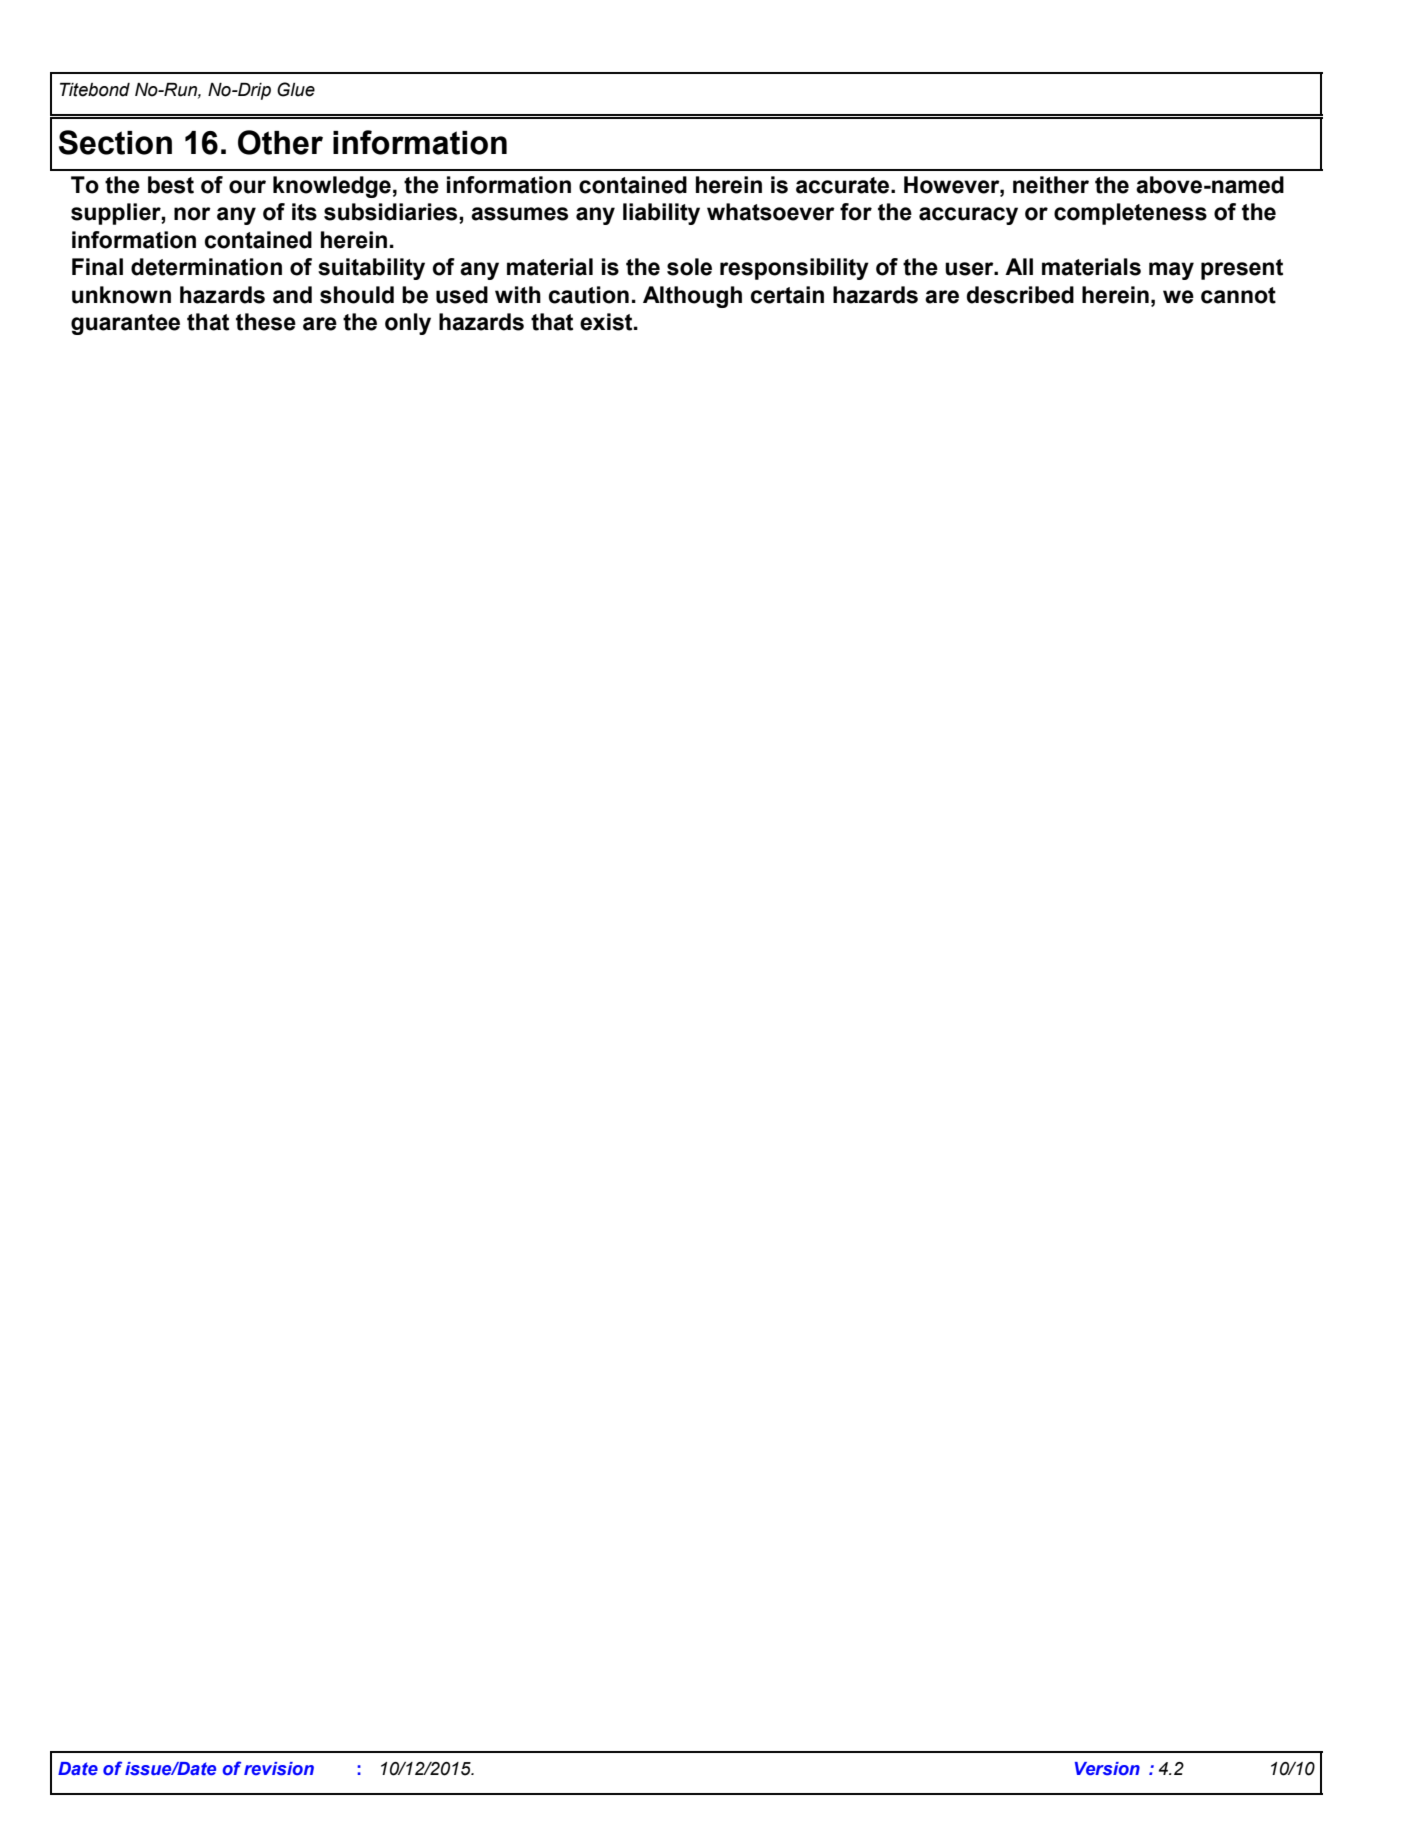 The width and height of the image is (1417, 1834). I want to click on neither, so click(1051, 185).
